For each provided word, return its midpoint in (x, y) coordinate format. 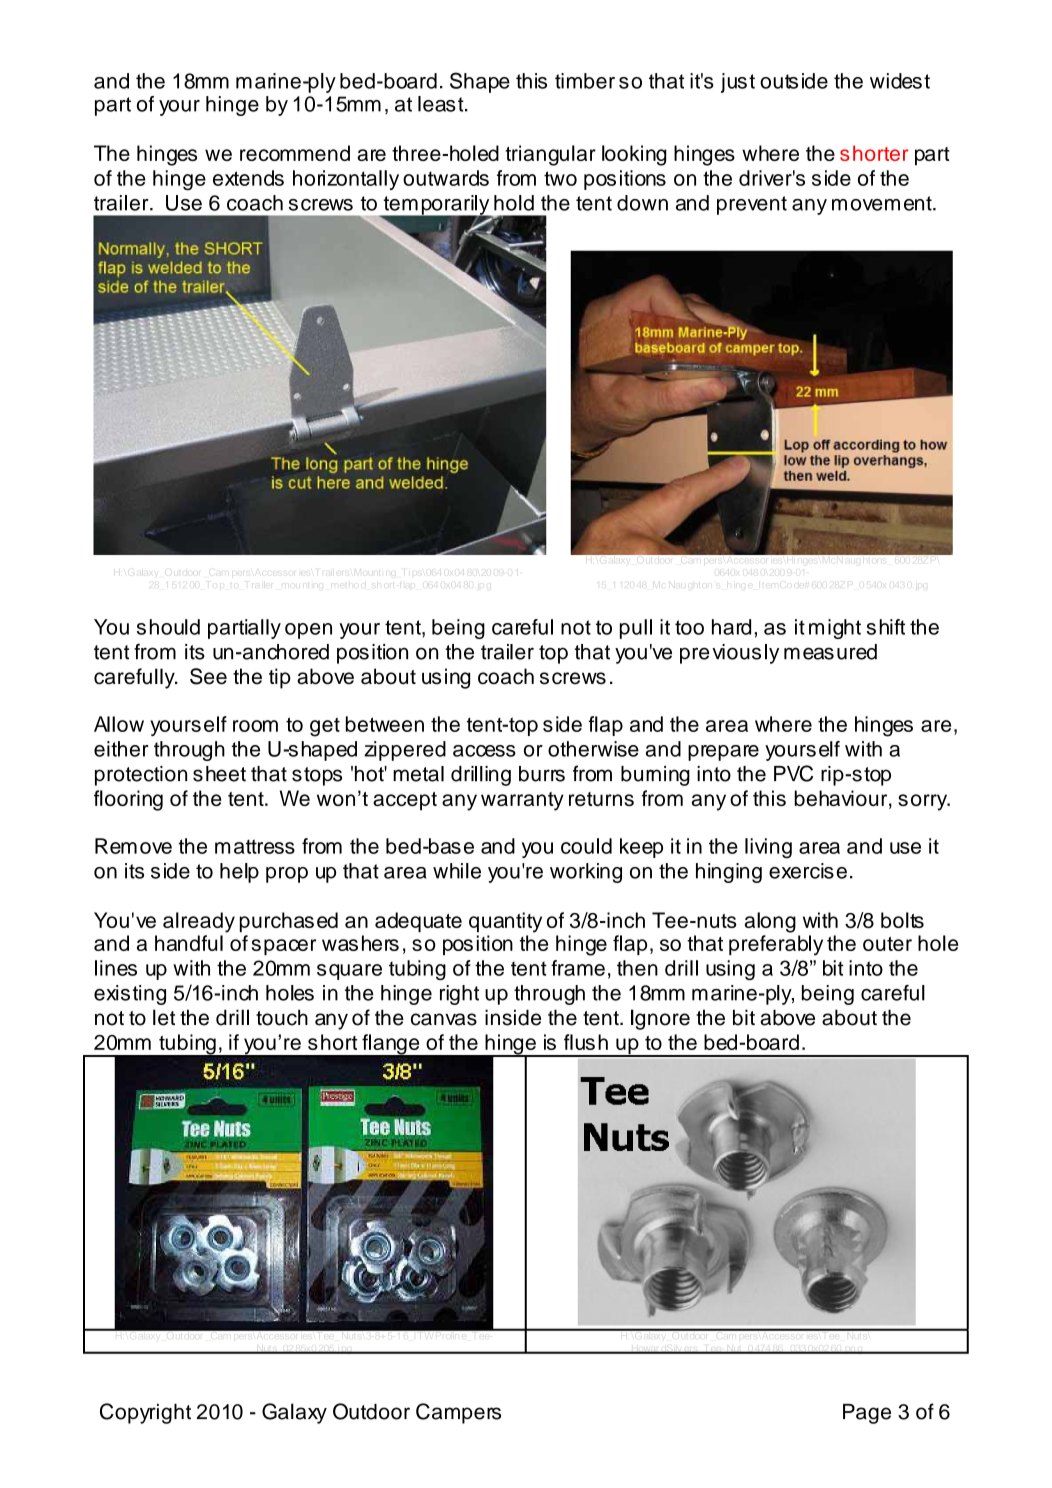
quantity (505, 922)
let (164, 1017)
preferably (776, 945)
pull (636, 629)
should (168, 627)
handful (189, 943)
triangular (550, 155)
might (835, 629)
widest (900, 81)
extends (248, 178)
